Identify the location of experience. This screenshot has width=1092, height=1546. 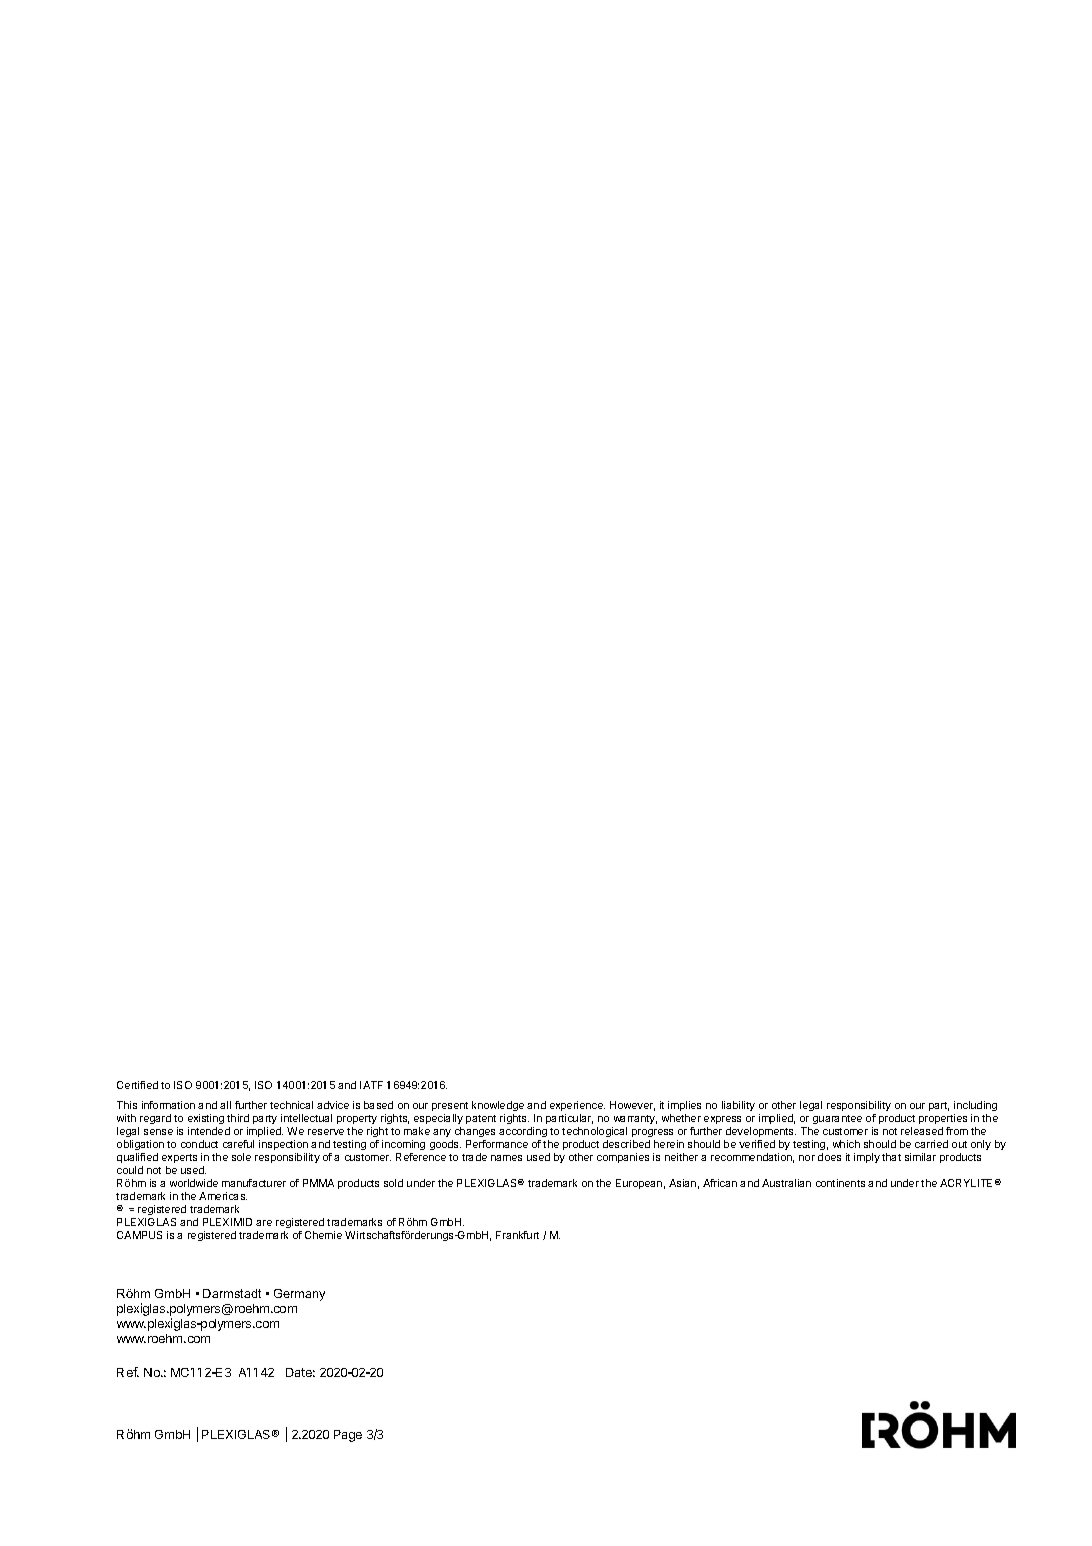
(577, 1108).
